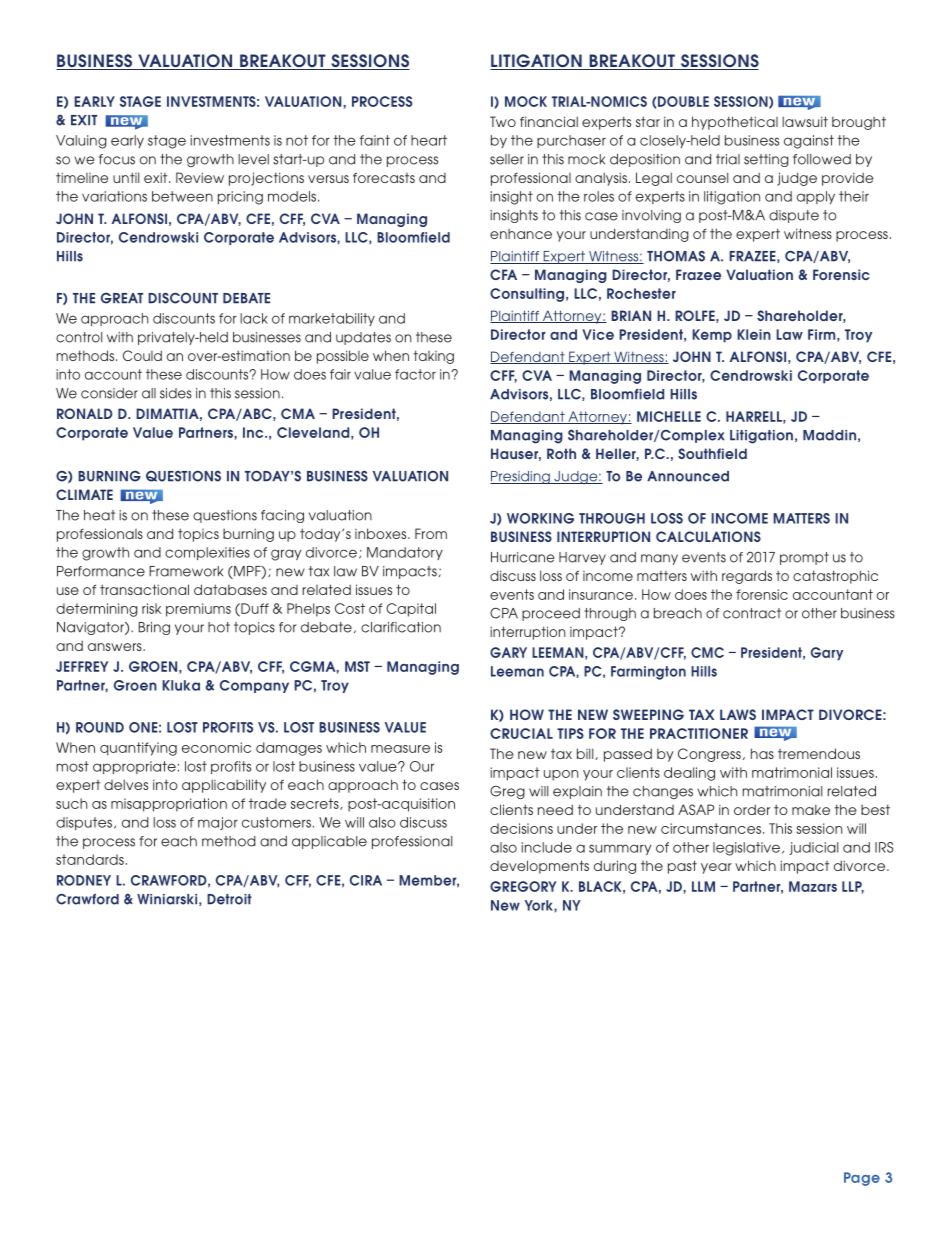  I want to click on Klein, so click(754, 334).
